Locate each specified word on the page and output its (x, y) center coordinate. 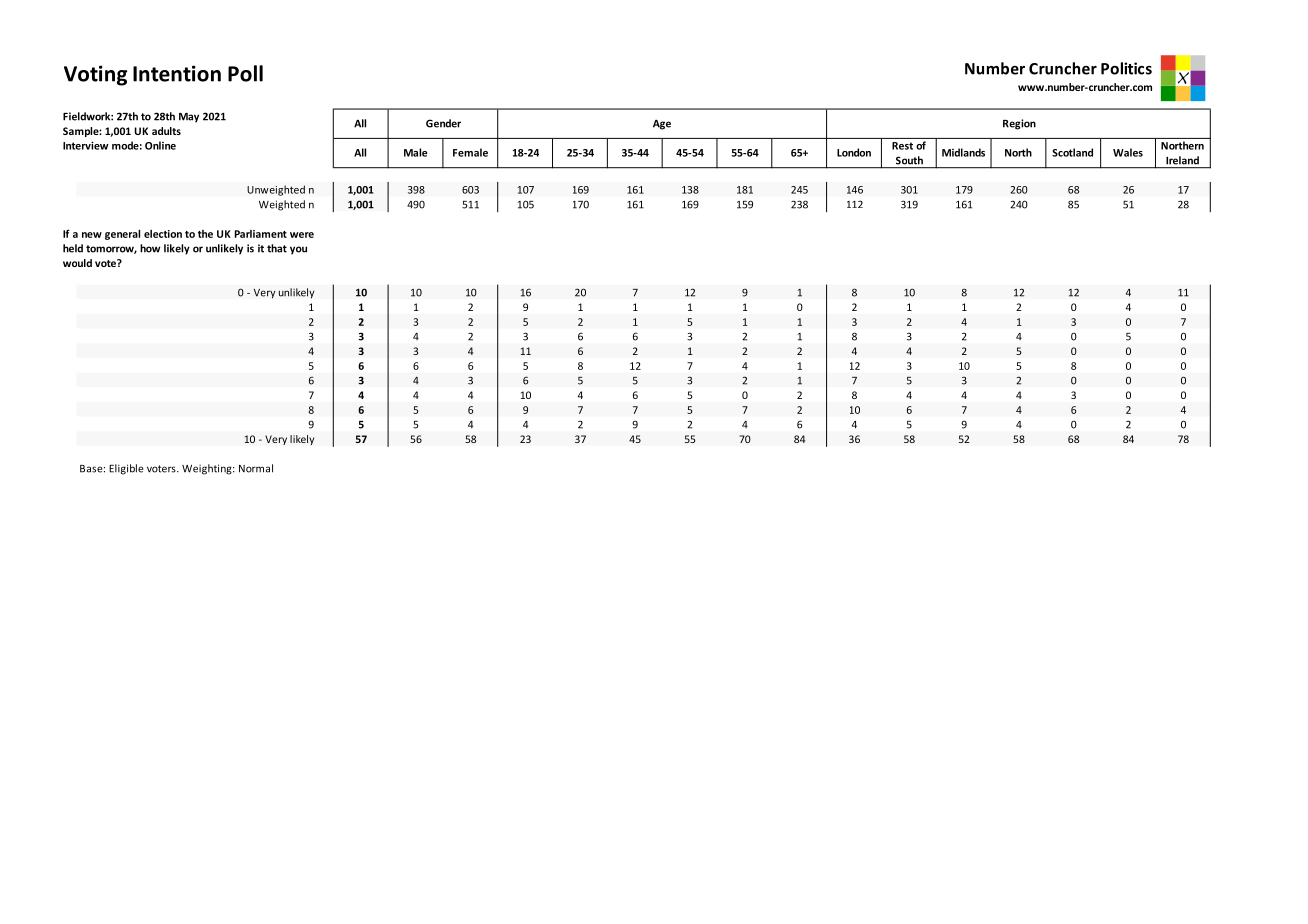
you (298, 250)
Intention (177, 73)
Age (662, 124)
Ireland (1182, 160)
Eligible (126, 469)
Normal (256, 468)
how (150, 248)
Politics (1126, 68)
